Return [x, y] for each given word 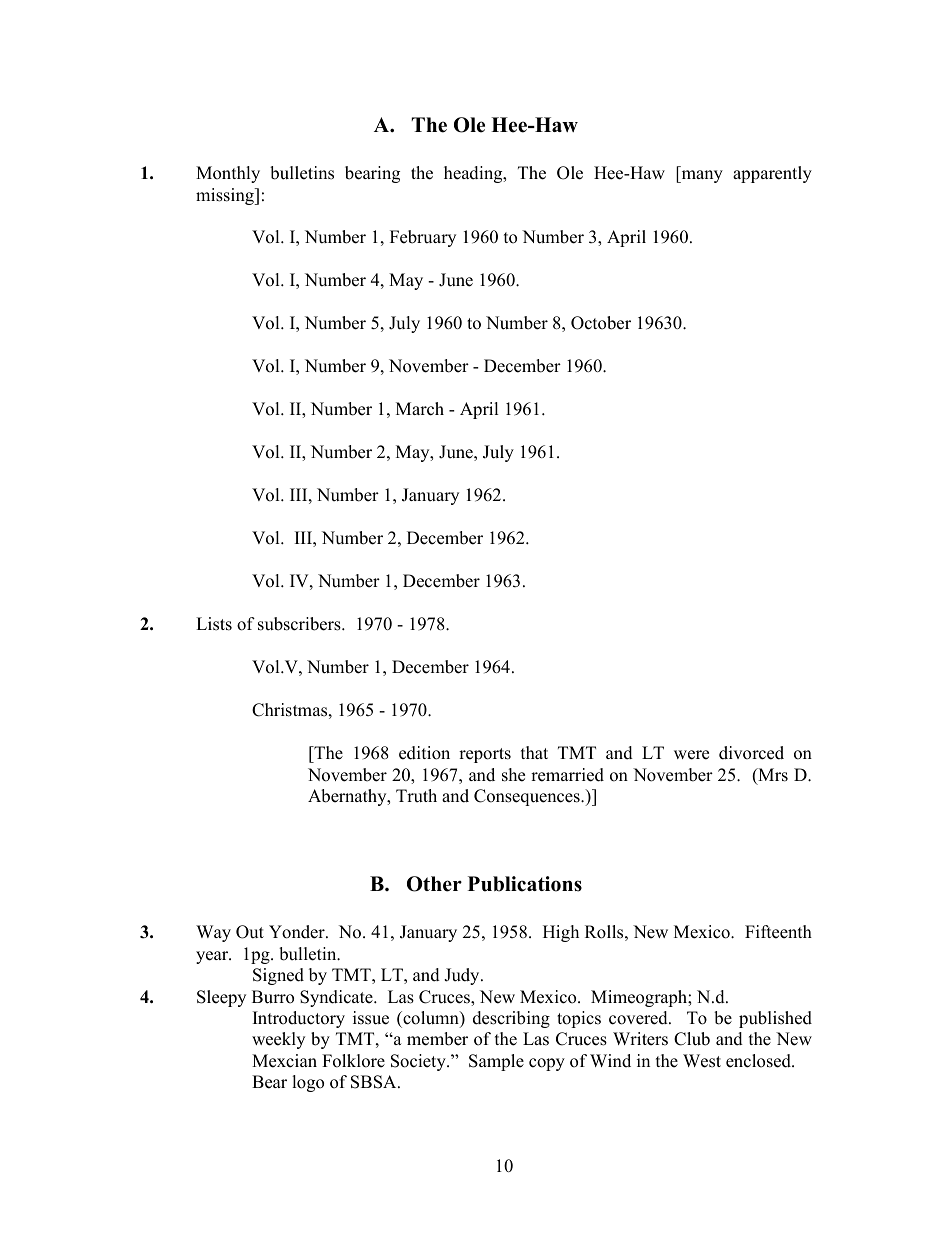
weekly [278, 1040]
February [423, 238]
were [691, 755]
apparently [772, 174]
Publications [525, 884]
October [601, 323]
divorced [751, 753]
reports [485, 755]
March [420, 409]
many [701, 176]
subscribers [300, 624]
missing [226, 196]
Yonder [298, 932]
